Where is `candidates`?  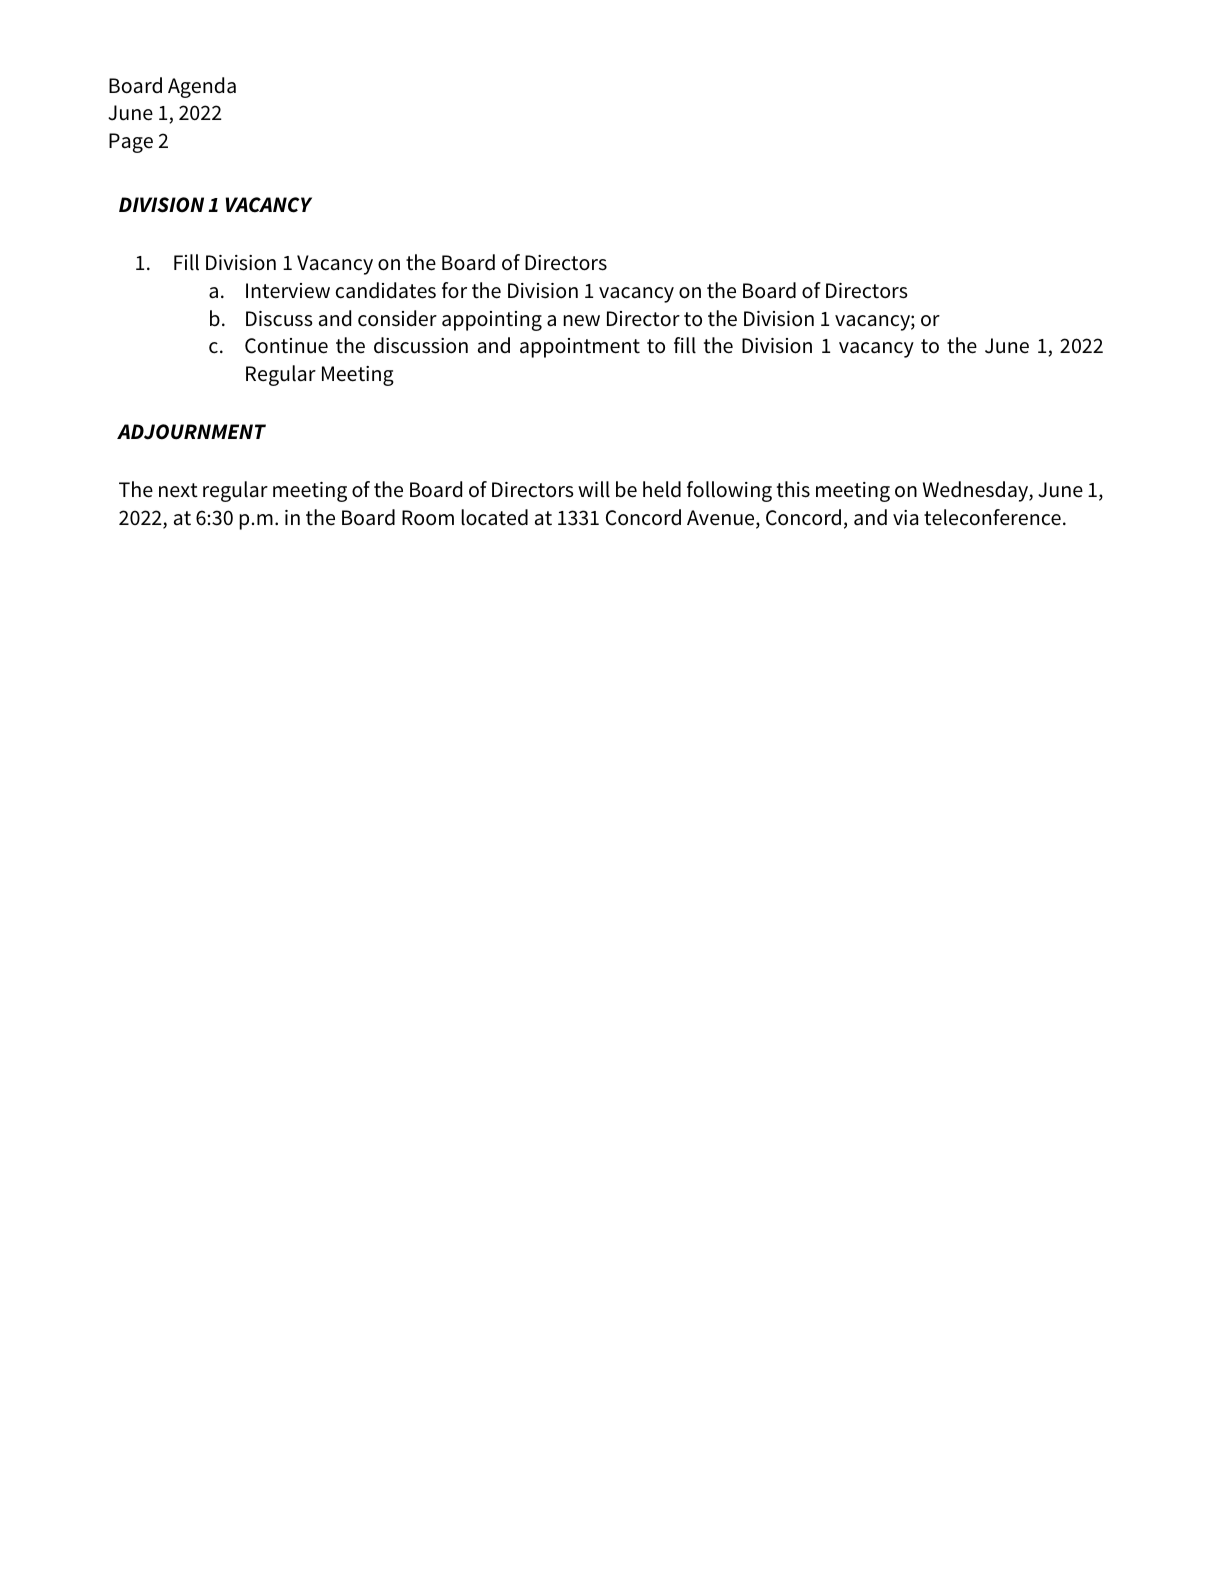
candidates is located at coordinates (386, 290).
